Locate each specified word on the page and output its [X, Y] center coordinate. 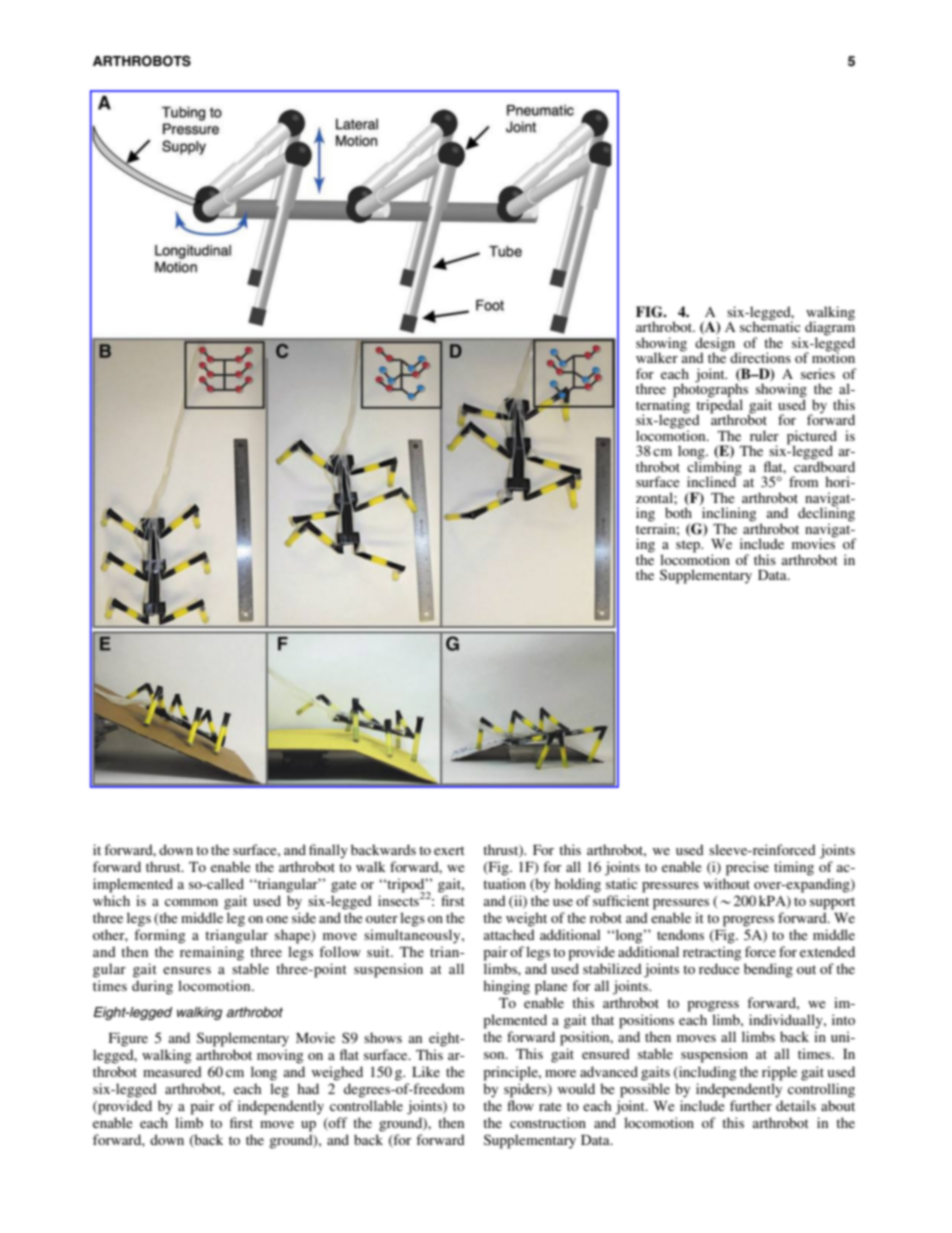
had [308, 1088]
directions [760, 357]
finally [328, 851]
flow [520, 1105]
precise [747, 868]
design [716, 345]
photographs [710, 390]
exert [449, 850]
